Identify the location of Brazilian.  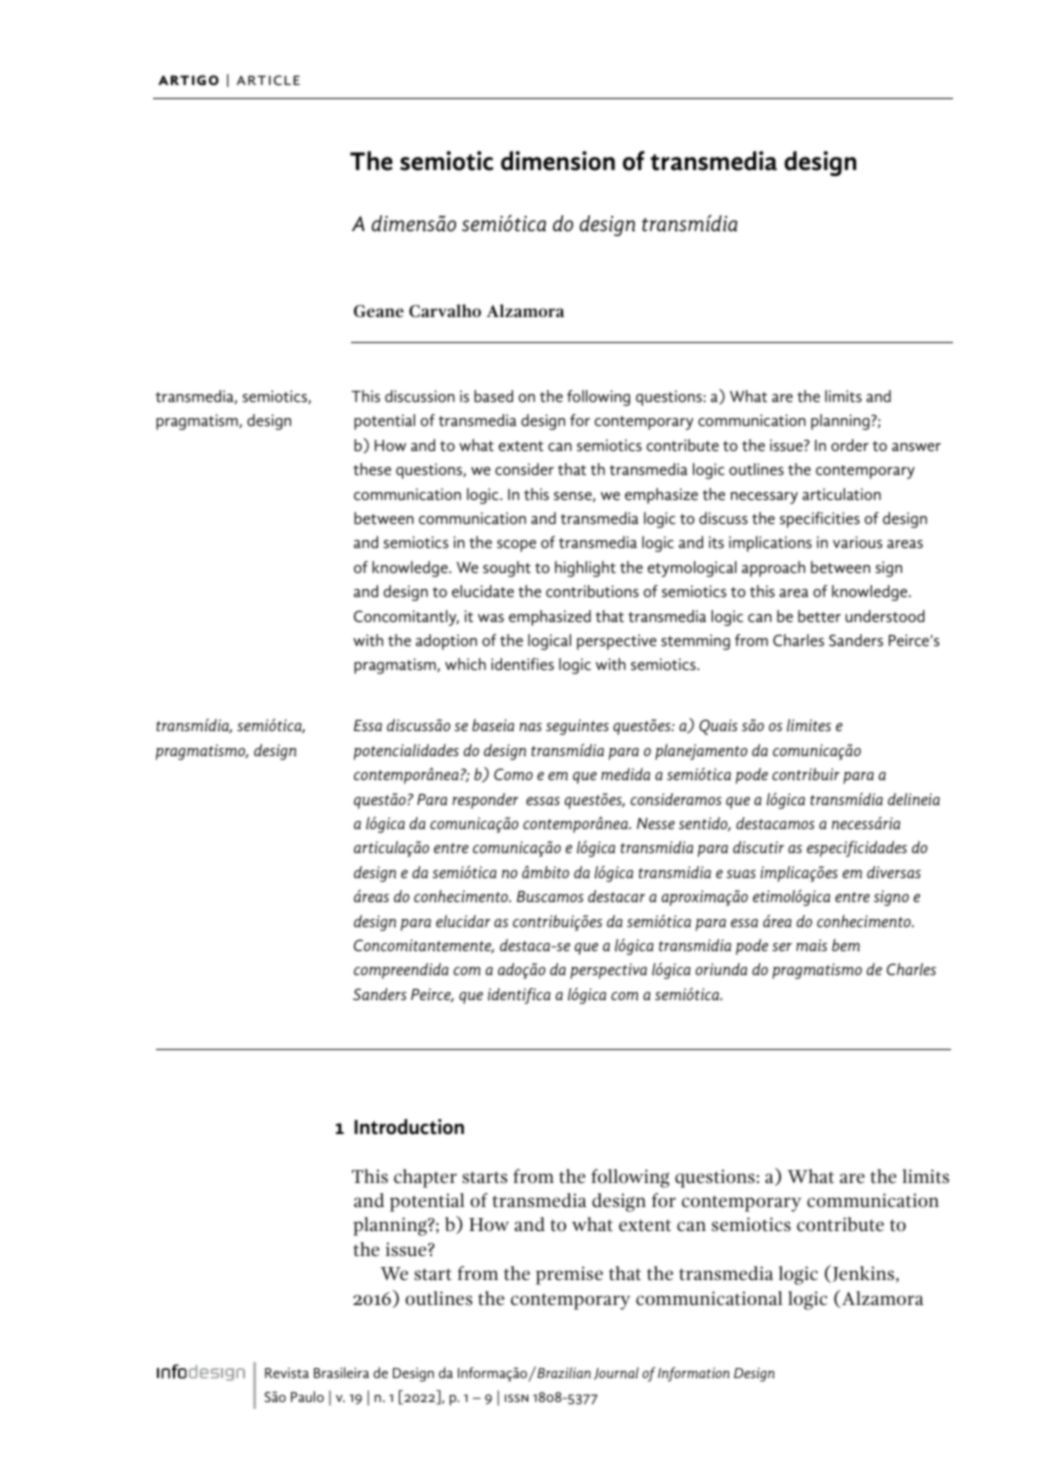
(563, 1372).
